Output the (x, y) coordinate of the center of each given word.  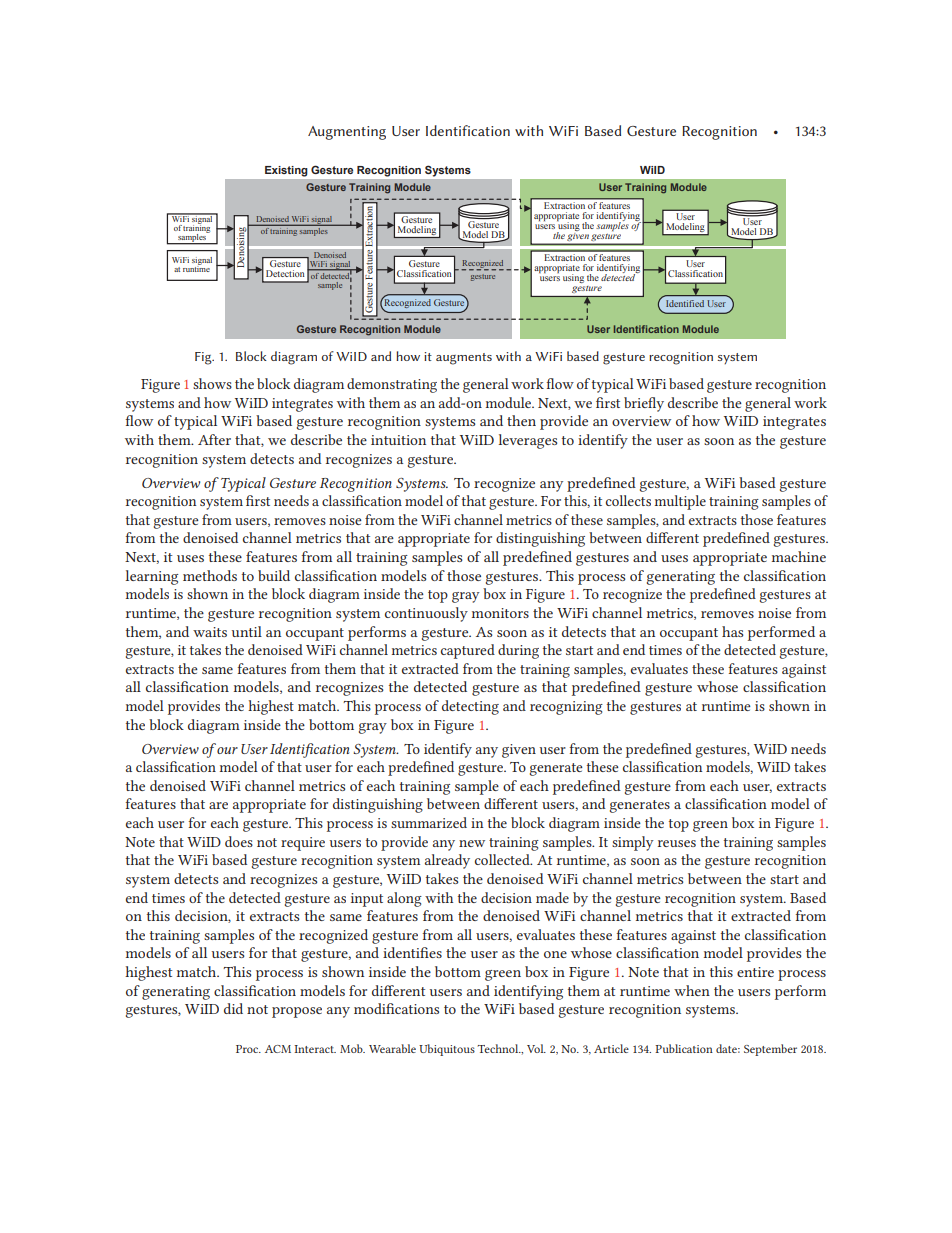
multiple (680, 502)
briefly (644, 404)
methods (210, 575)
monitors (500, 613)
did (233, 1008)
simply (633, 843)
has (733, 631)
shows (212, 383)
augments (464, 359)
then (521, 420)
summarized (429, 822)
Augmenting (347, 133)
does (239, 841)
